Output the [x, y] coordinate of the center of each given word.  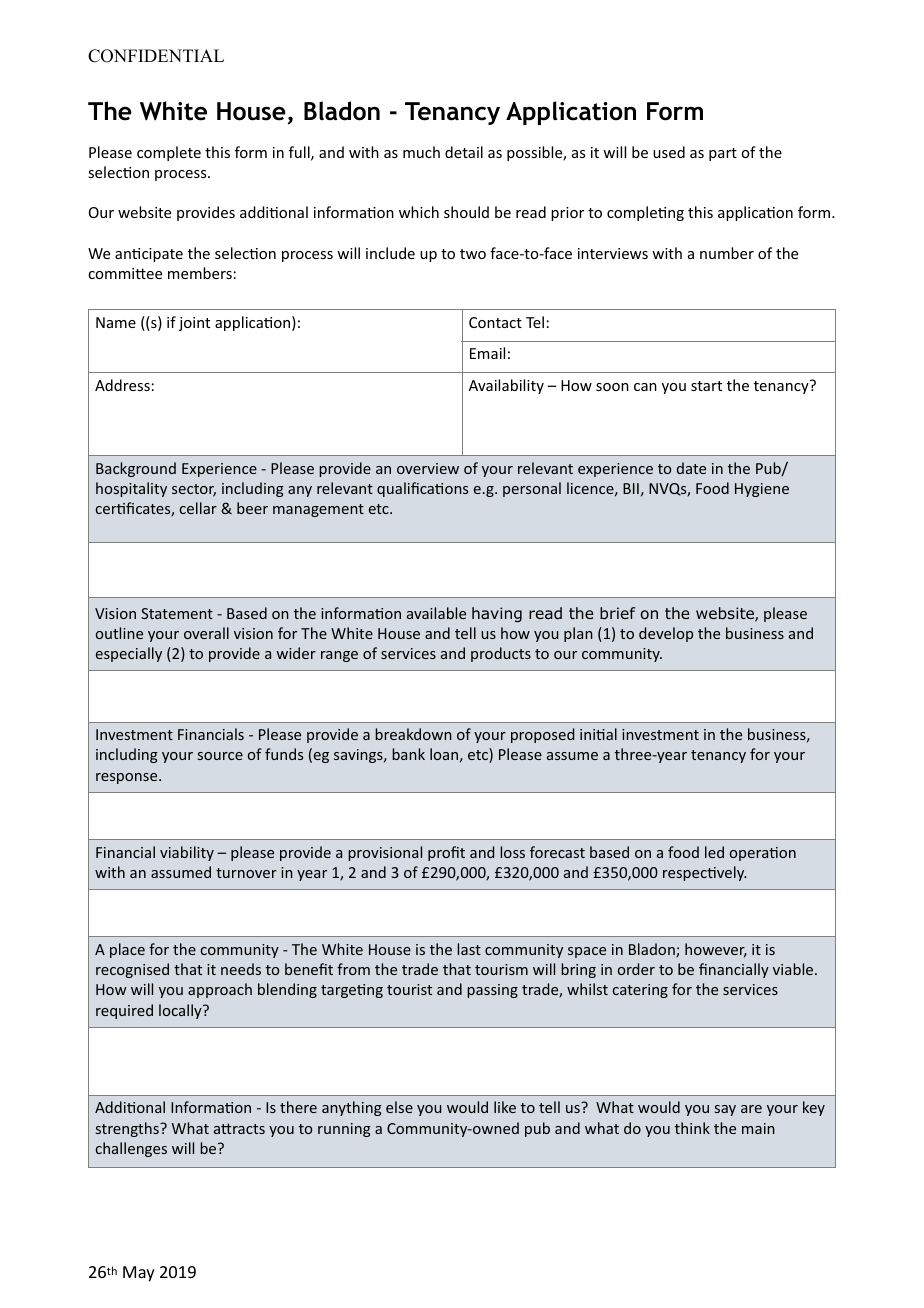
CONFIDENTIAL [156, 56]
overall [206, 633]
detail [464, 152]
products [501, 654]
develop [666, 634]
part [723, 154]
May [139, 1274]
